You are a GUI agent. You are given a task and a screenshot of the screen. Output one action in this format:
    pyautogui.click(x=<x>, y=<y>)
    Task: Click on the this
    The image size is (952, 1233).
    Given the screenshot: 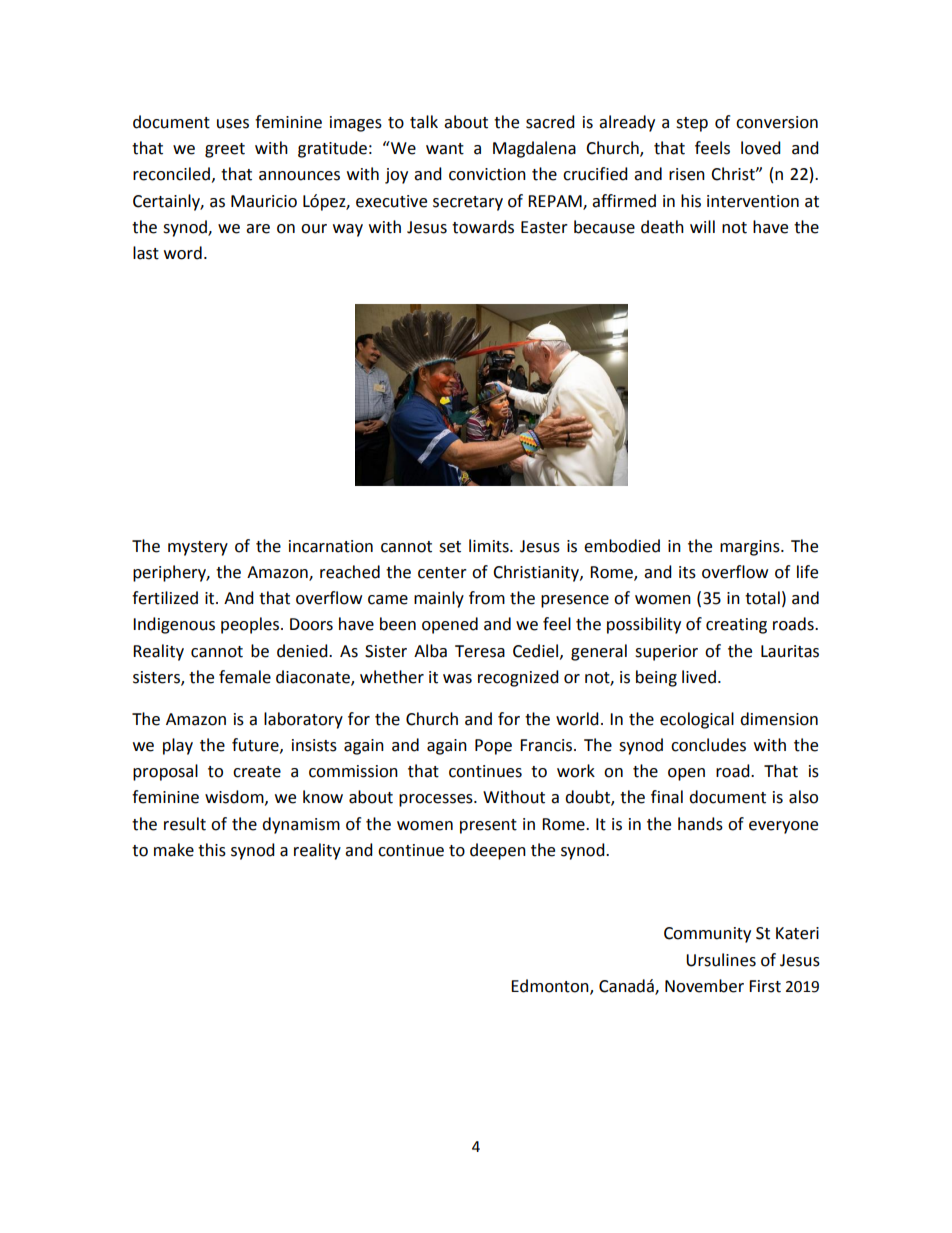 What is the action you would take?
    pyautogui.click(x=212, y=850)
